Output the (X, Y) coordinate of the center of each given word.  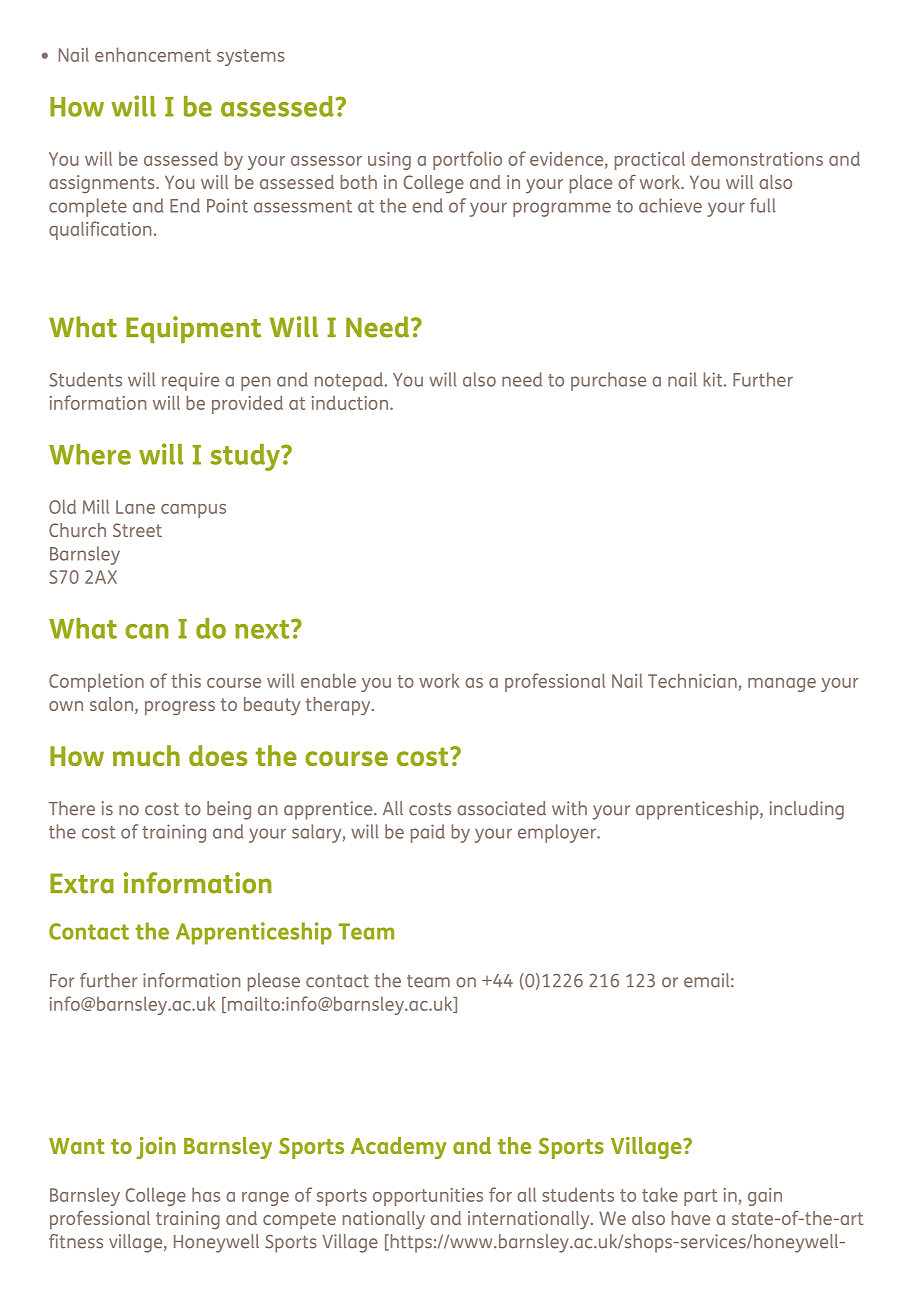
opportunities (428, 1197)
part (700, 1197)
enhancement (153, 54)
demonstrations (757, 158)
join (156, 1148)
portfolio (467, 160)
